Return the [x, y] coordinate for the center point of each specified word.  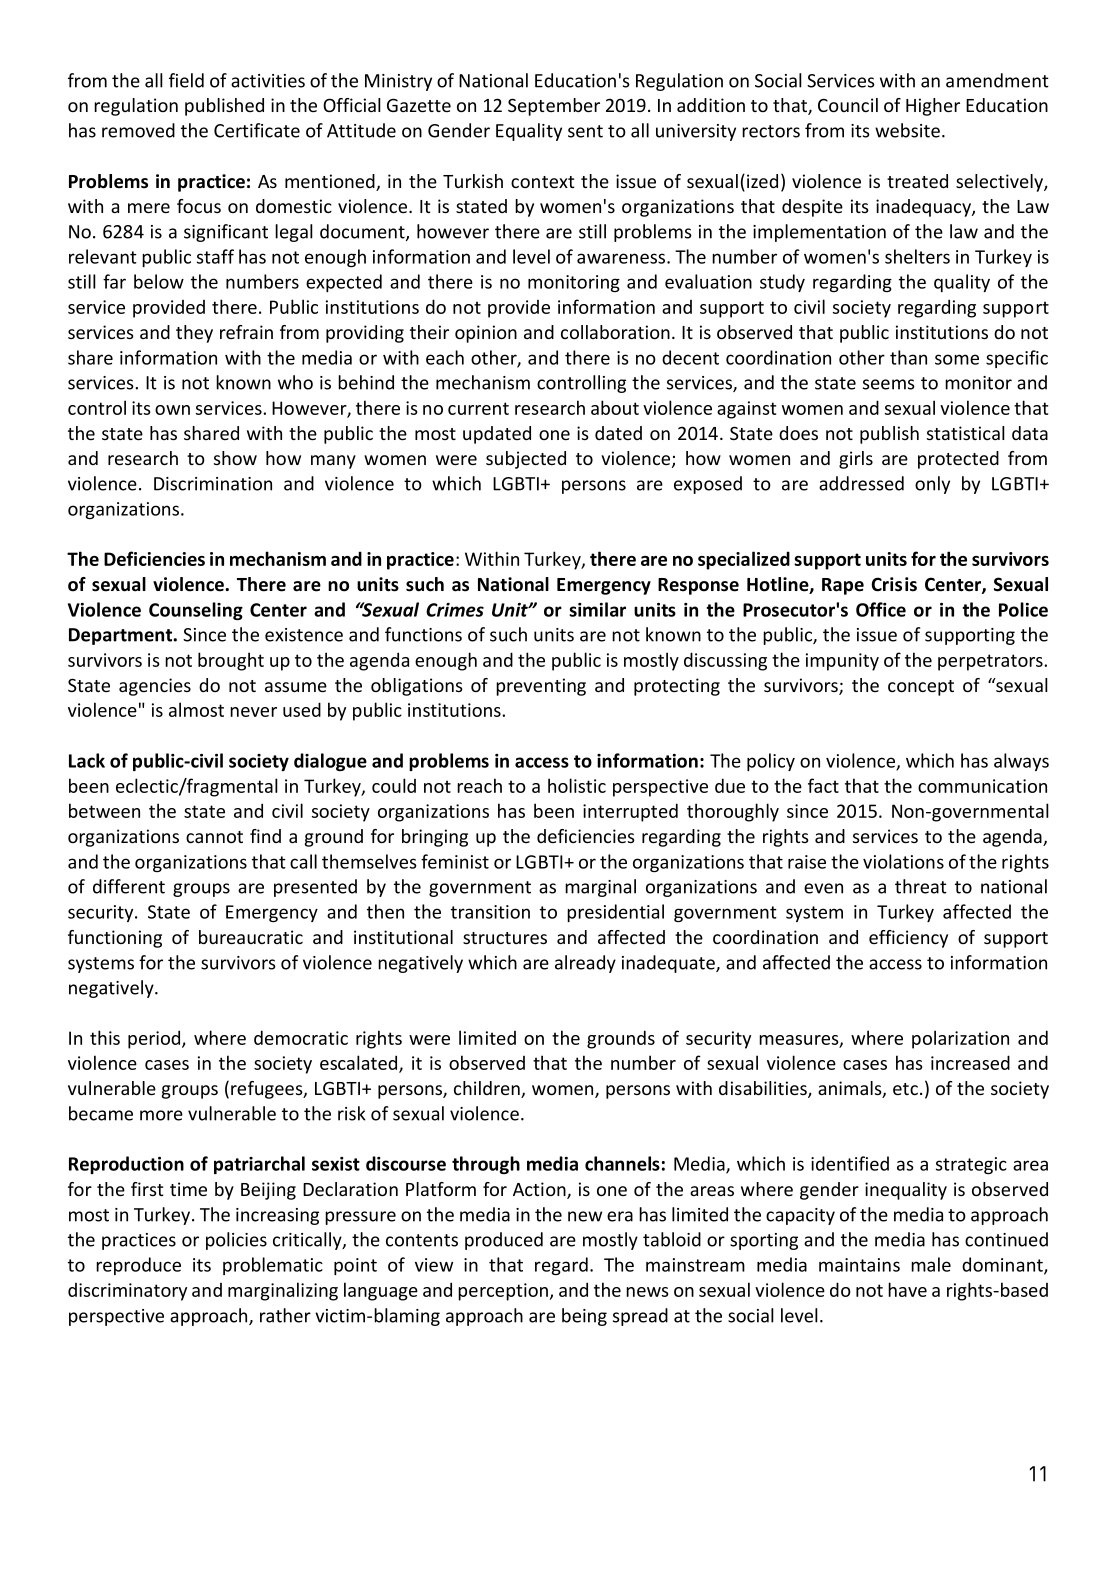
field [186, 80]
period [155, 1039]
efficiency [908, 939]
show [235, 458]
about [615, 407]
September [554, 107]
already [585, 964]
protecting [677, 687]
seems [889, 384]
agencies [155, 687]
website [907, 130]
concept [921, 688]
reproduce [138, 1266]
